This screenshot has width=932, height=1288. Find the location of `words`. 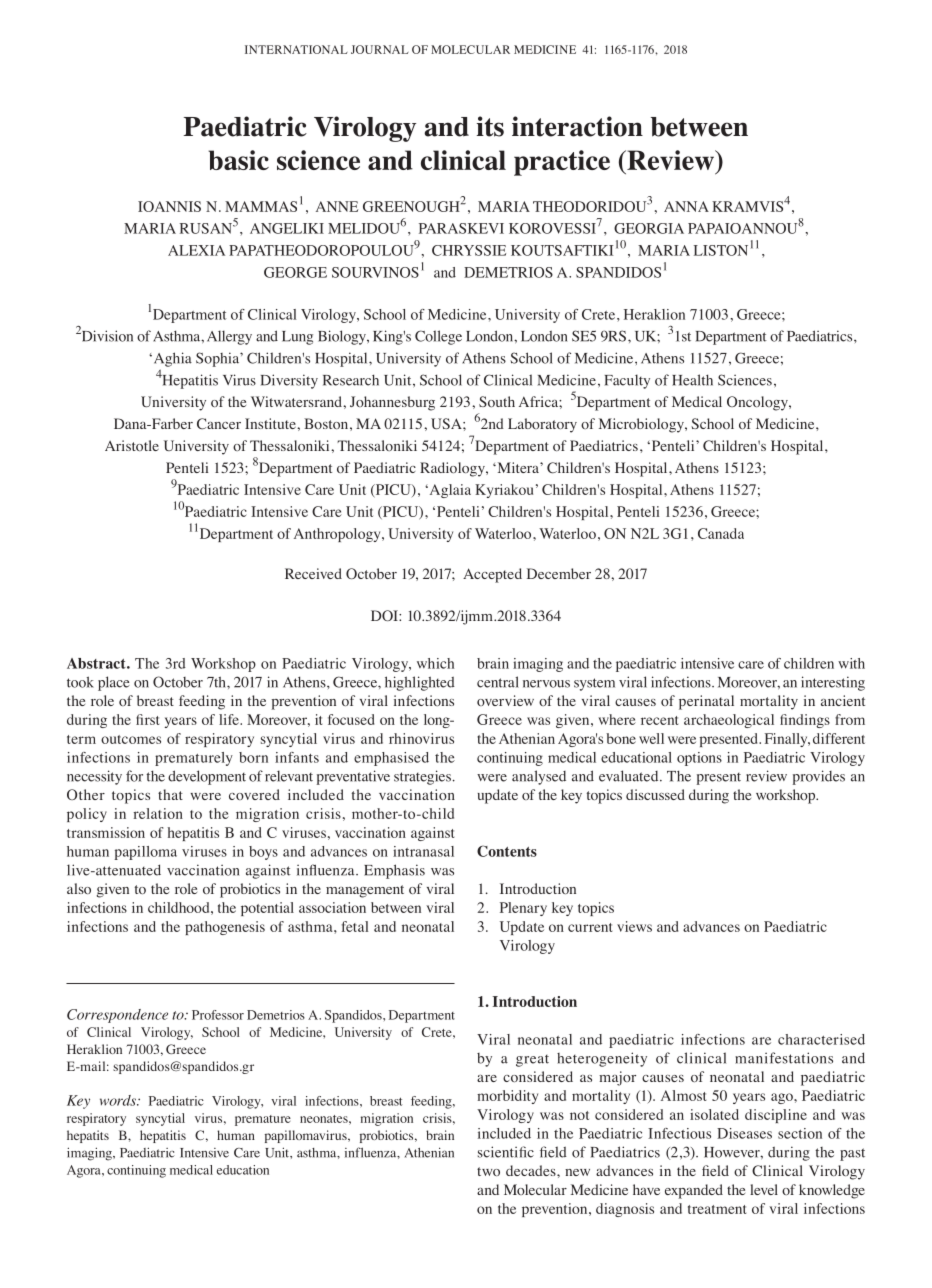

words is located at coordinates (119, 1100).
